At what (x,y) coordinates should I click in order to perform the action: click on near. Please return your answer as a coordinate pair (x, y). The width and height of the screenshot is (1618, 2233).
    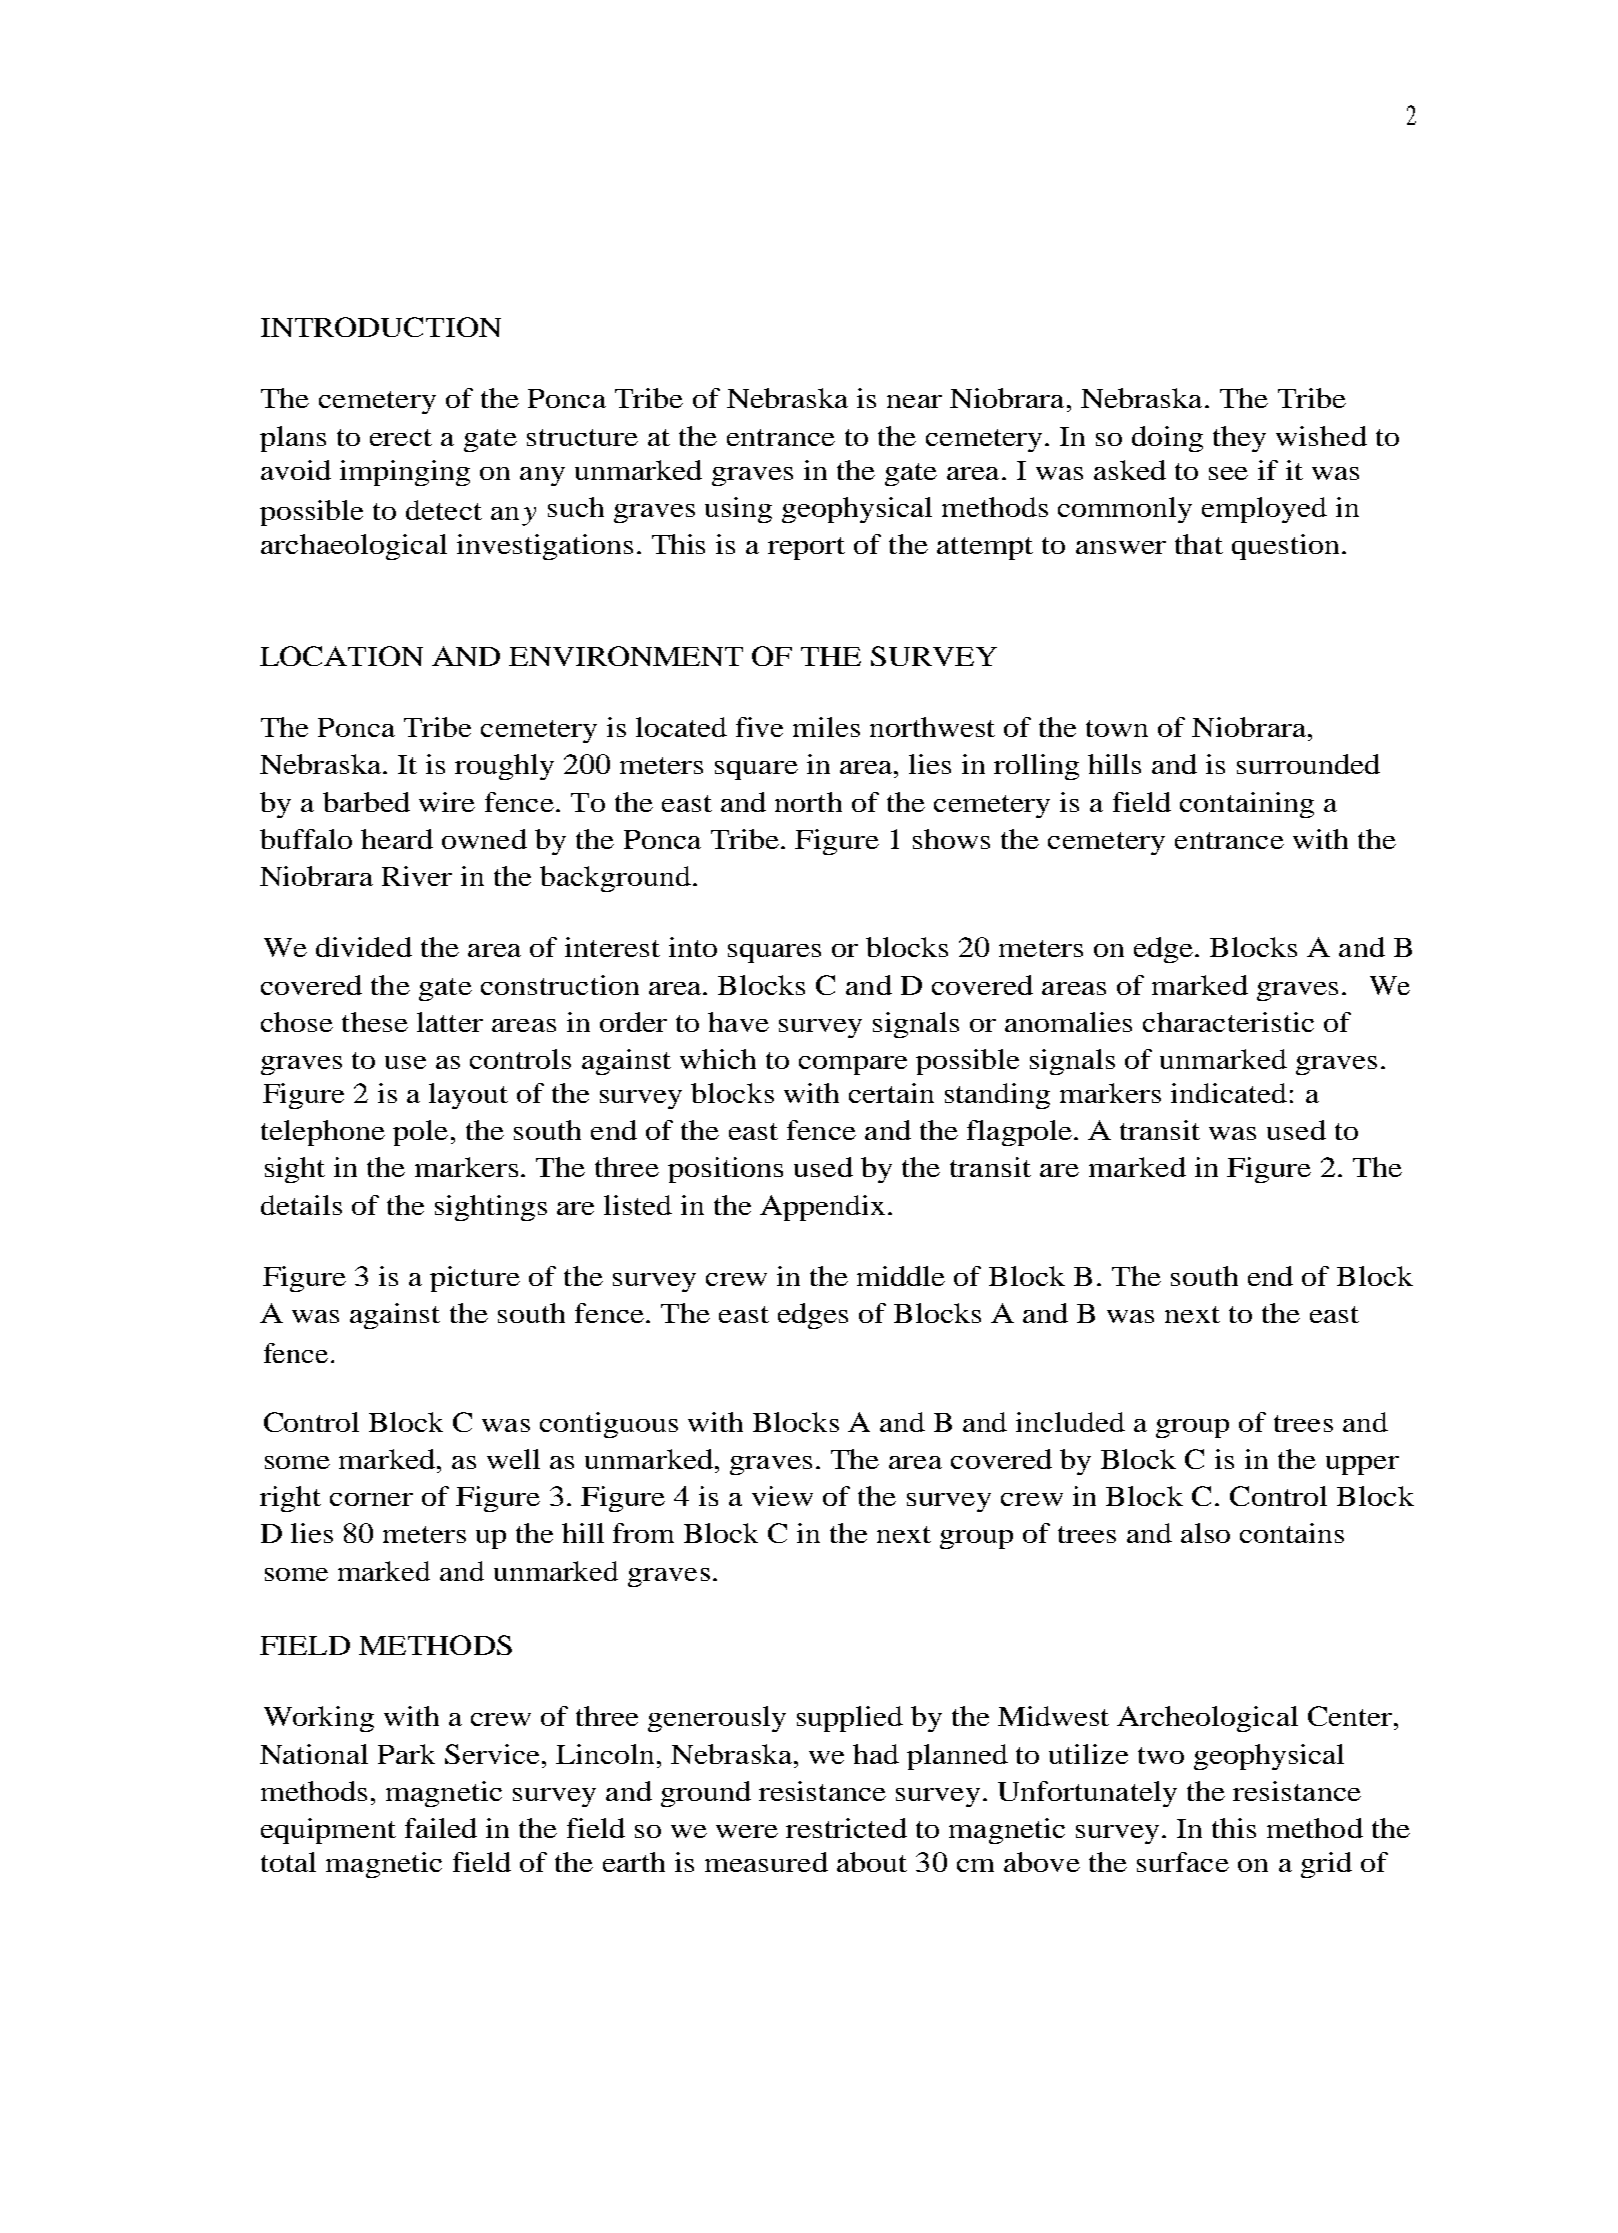
    Looking at the image, I should click on (914, 401).
